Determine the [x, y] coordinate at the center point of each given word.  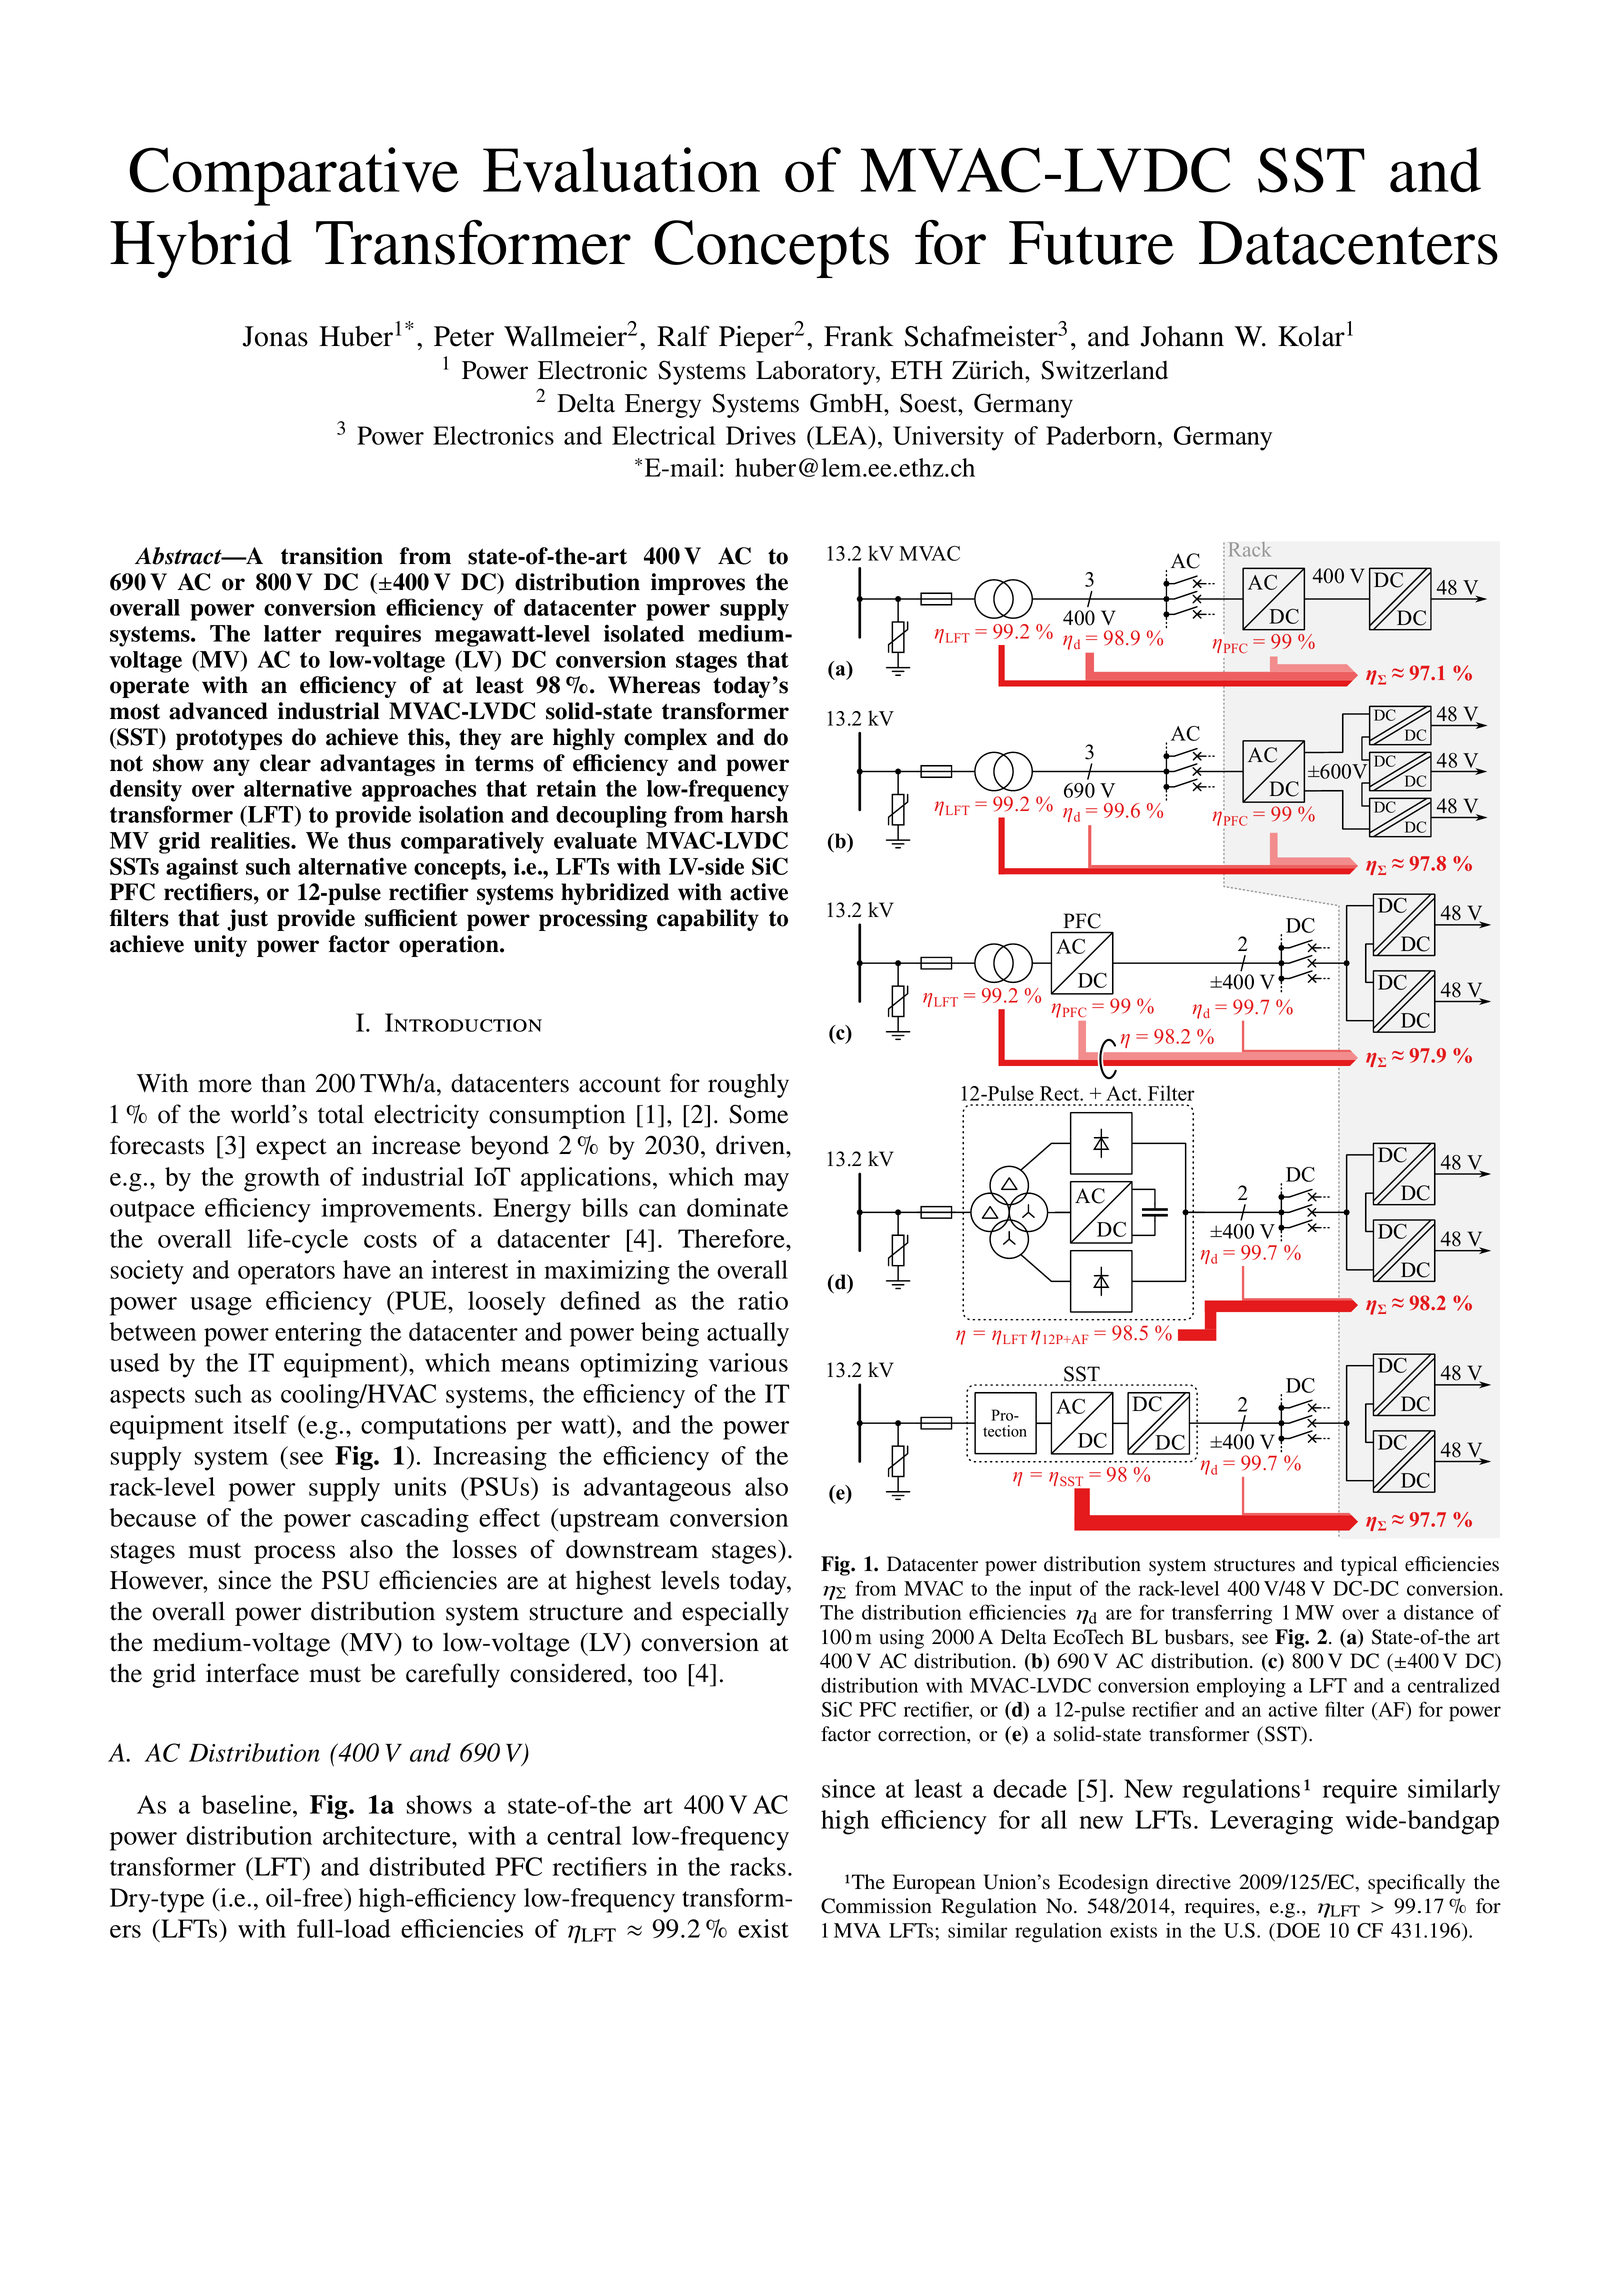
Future [1091, 243]
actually [748, 1334]
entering [318, 1334]
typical [1369, 1566]
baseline [248, 1804]
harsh [759, 814]
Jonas [275, 336]
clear [285, 763]
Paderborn [1102, 435]
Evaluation [621, 170]
